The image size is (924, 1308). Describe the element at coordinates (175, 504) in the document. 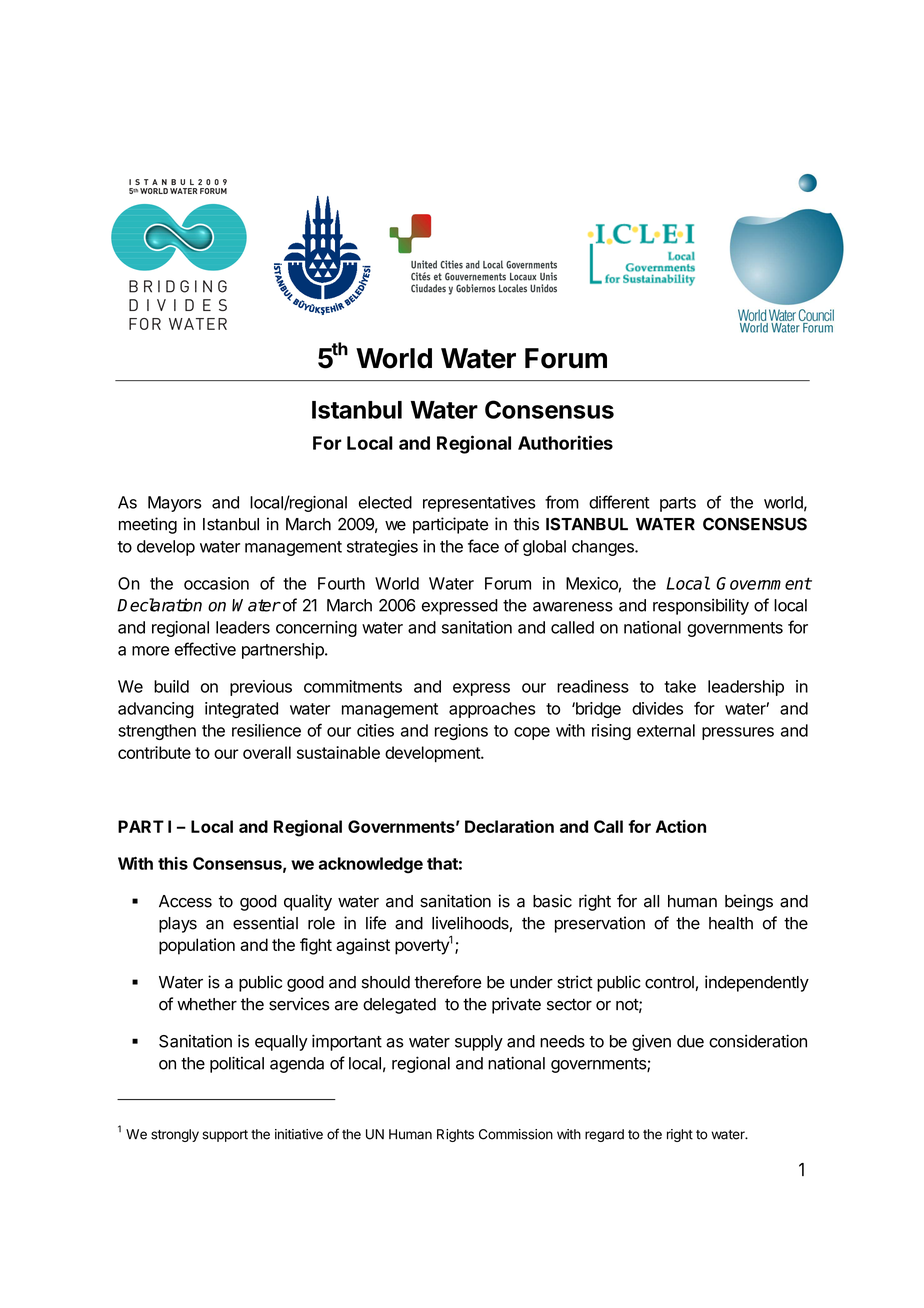

I see `Mayors` at that location.
